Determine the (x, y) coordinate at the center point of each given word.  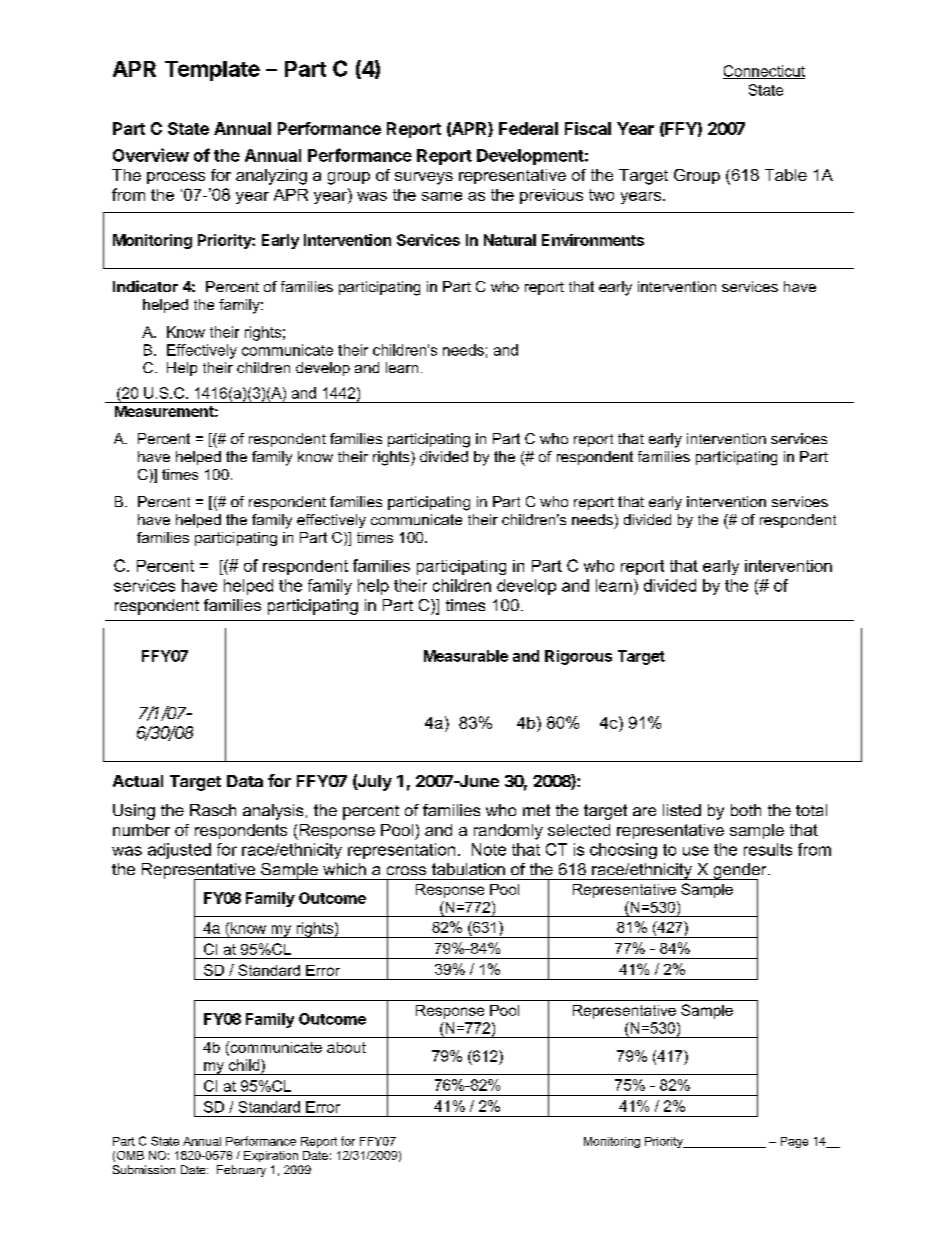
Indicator (145, 286)
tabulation (468, 869)
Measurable (466, 656)
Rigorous (578, 657)
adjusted (179, 851)
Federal (528, 128)
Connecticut (764, 72)
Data (245, 781)
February (241, 1171)
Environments (593, 240)
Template (212, 71)
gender (740, 872)
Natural (510, 240)
